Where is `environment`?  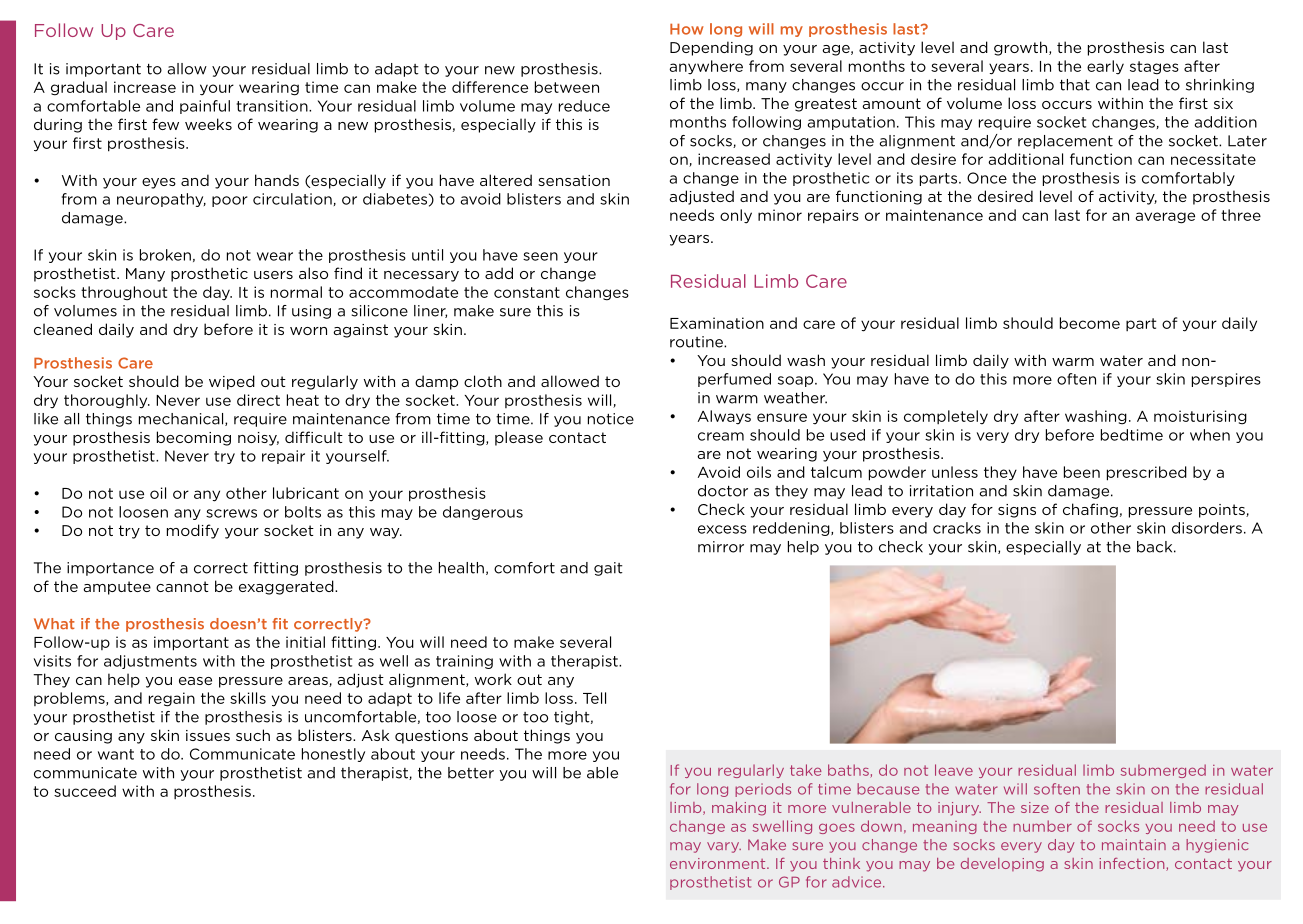 environment is located at coordinates (719, 863).
